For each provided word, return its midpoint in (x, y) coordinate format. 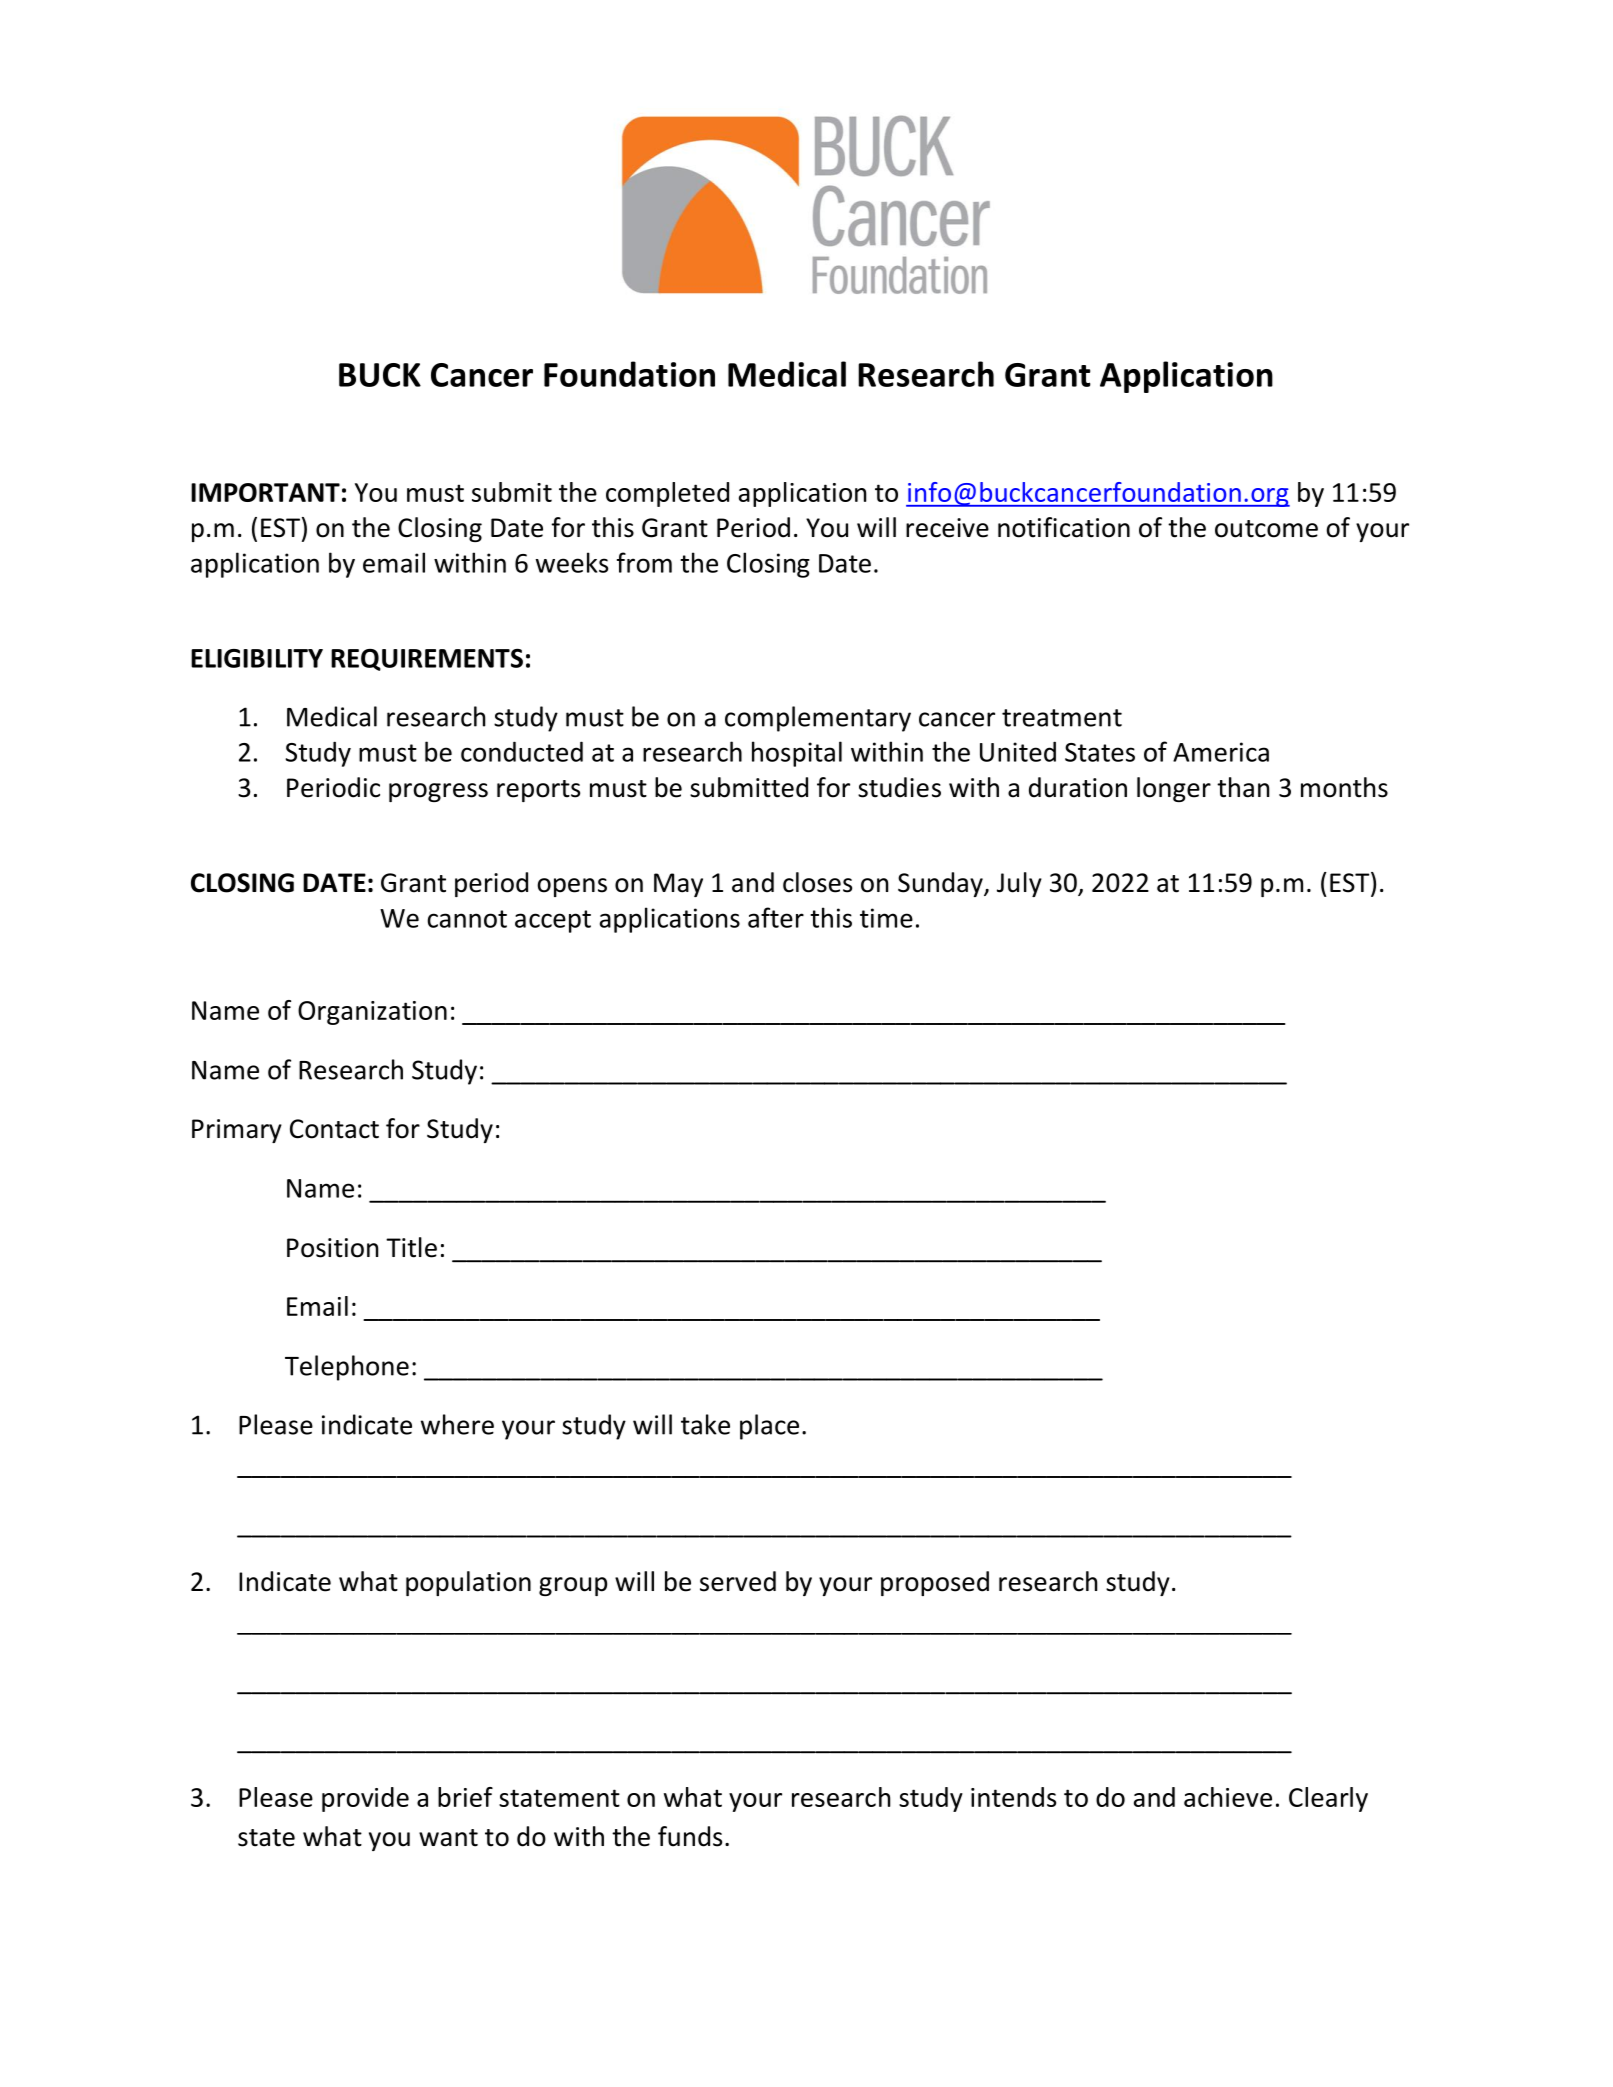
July (1019, 884)
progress (438, 792)
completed (667, 494)
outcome (1266, 529)
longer (1174, 789)
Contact (334, 1129)
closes (817, 882)
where (457, 1424)
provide (365, 1799)
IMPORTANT (265, 492)
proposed (935, 1583)
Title (411, 1247)
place (769, 1427)
